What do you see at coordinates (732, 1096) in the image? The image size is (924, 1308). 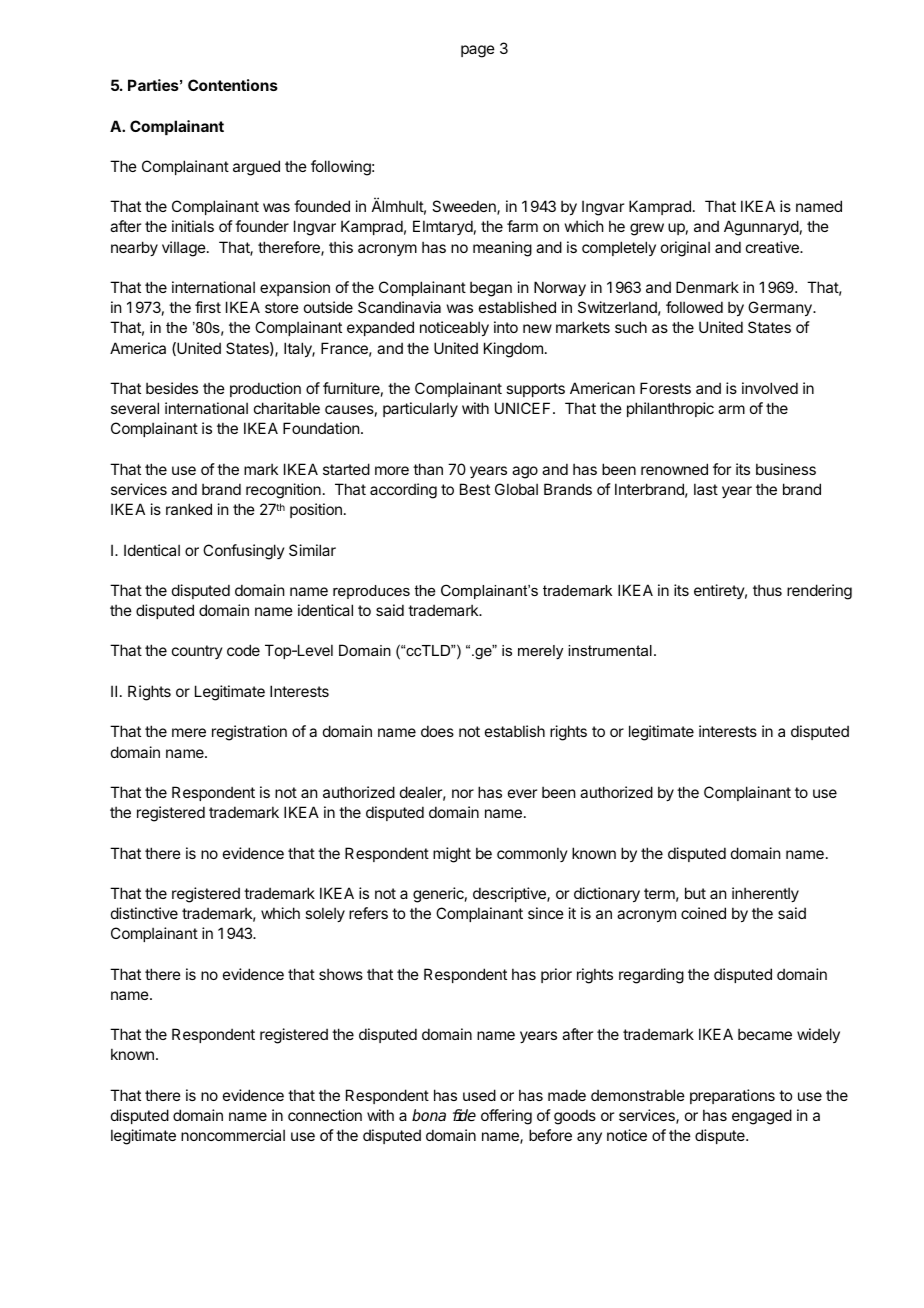 I see `preparations` at bounding box center [732, 1096].
